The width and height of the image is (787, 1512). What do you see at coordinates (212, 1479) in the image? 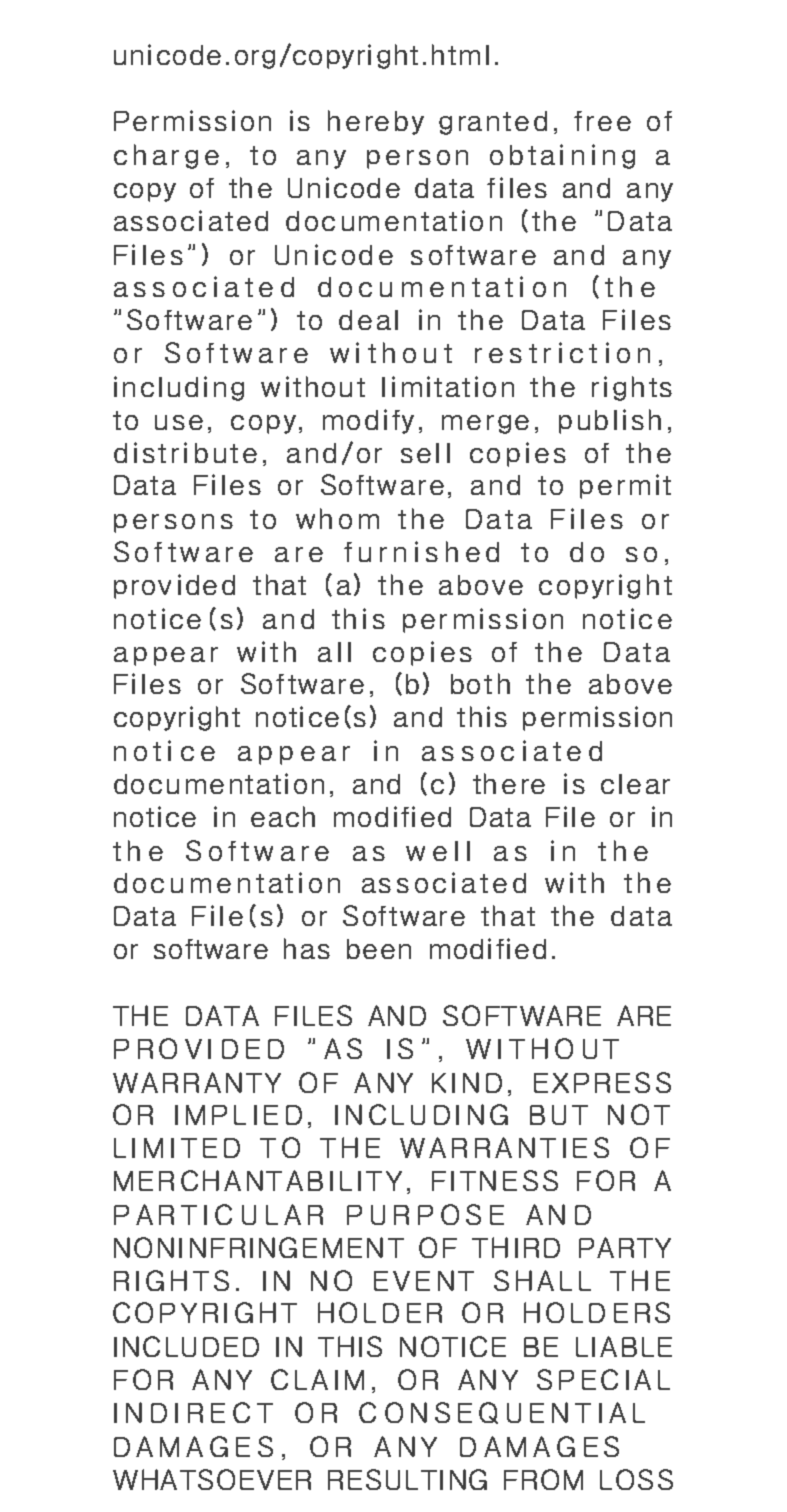
I see `WHATSOEVER` at bounding box center [212, 1479].
